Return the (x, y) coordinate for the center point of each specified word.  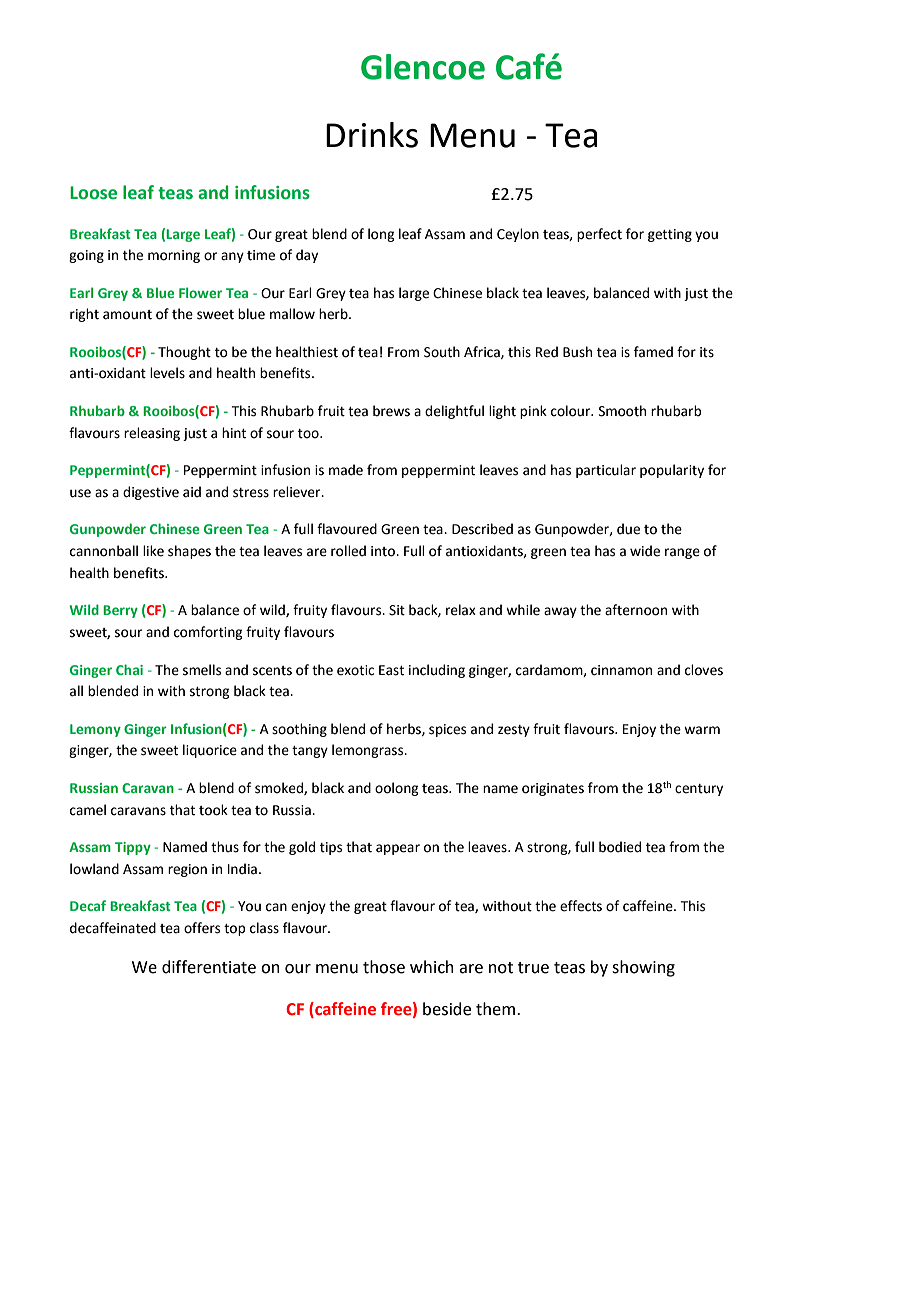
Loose (93, 193)
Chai (129, 669)
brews (391, 411)
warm (702, 730)
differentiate (209, 967)
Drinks (372, 135)
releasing (152, 434)
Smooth (622, 411)
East (391, 670)
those (384, 967)
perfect (599, 235)
